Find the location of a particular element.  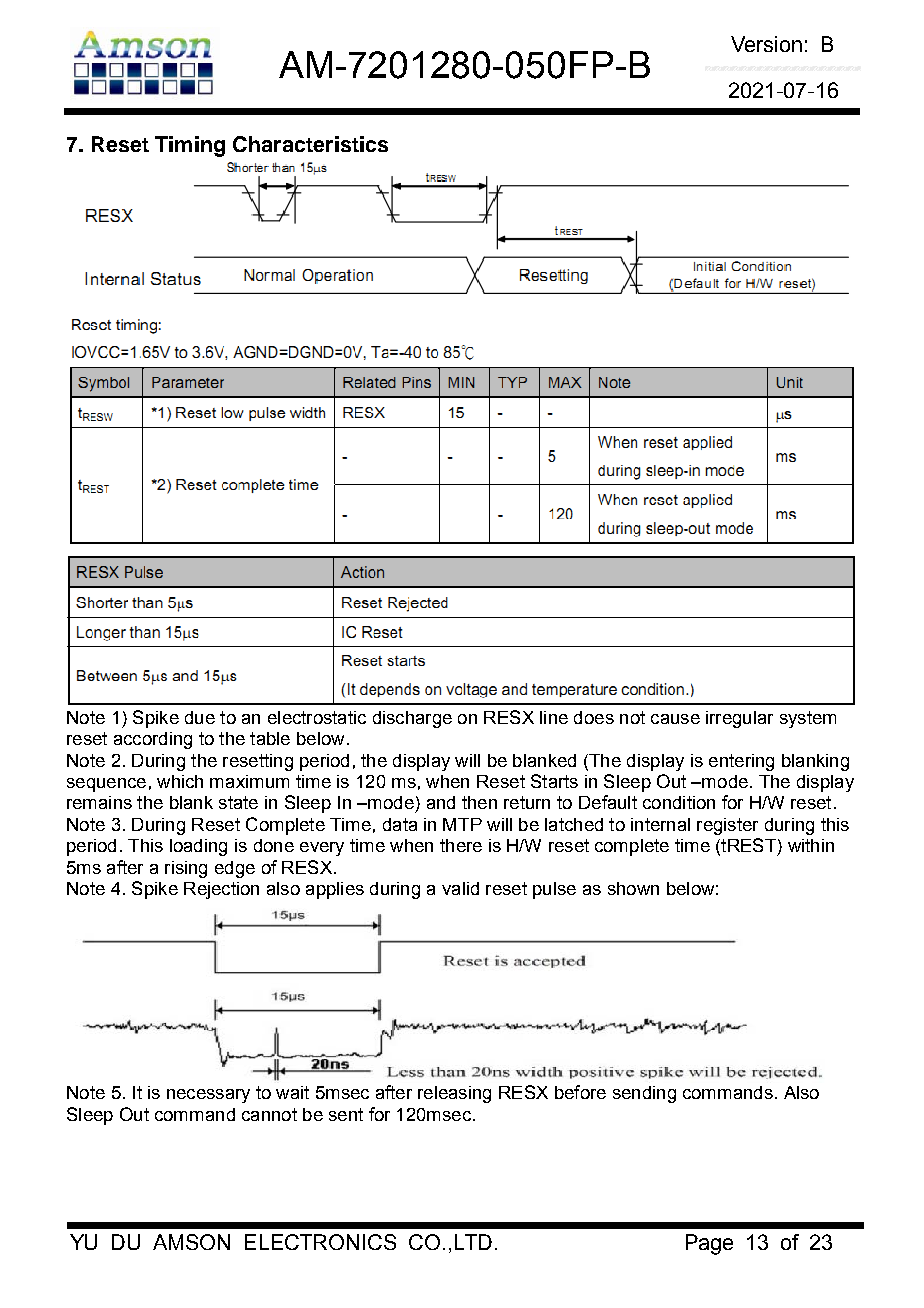

line is located at coordinates (554, 717).
